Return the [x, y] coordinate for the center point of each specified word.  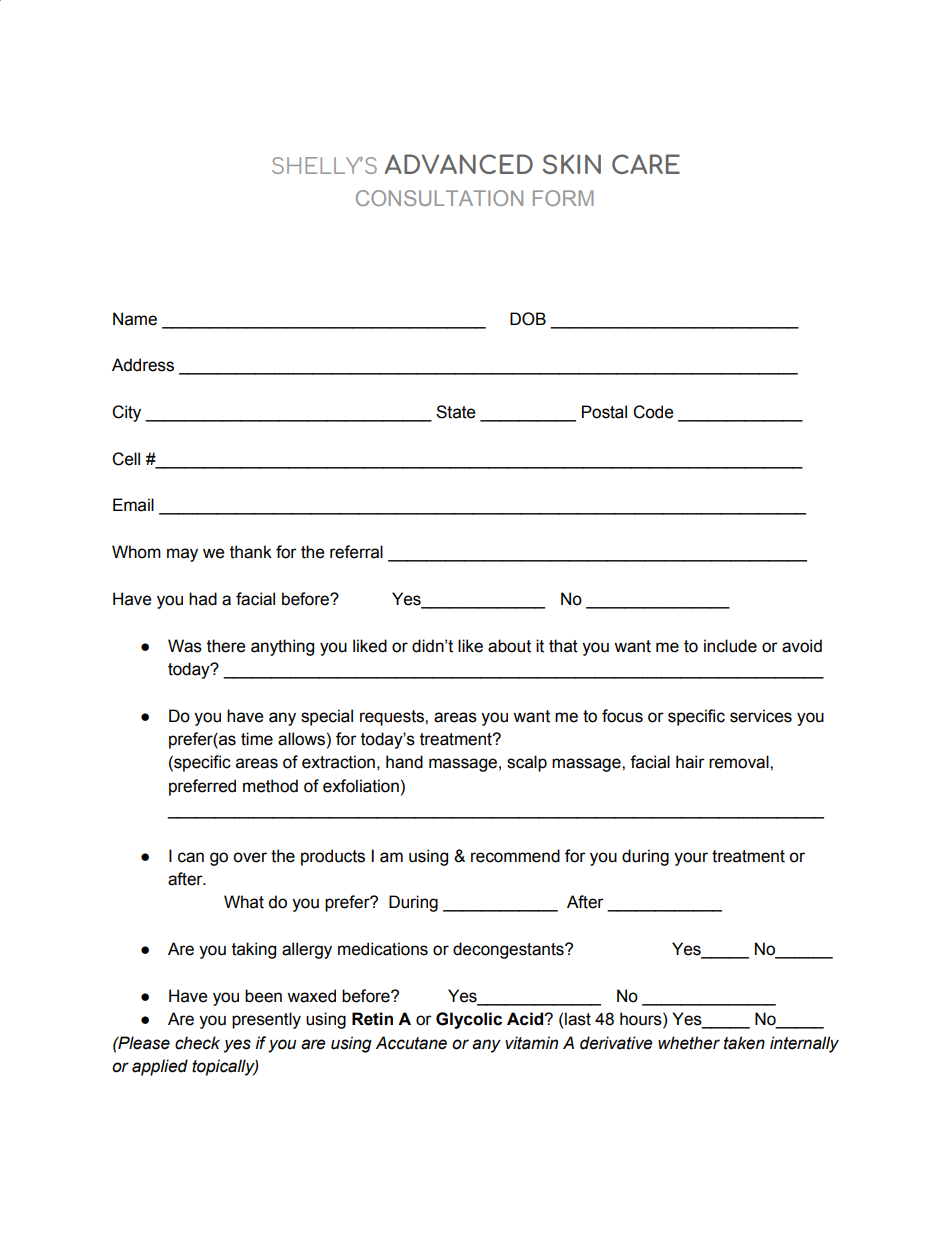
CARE [646, 164]
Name [135, 319]
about [509, 646]
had [203, 599]
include [730, 646]
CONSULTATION [439, 198]
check [197, 1043]
